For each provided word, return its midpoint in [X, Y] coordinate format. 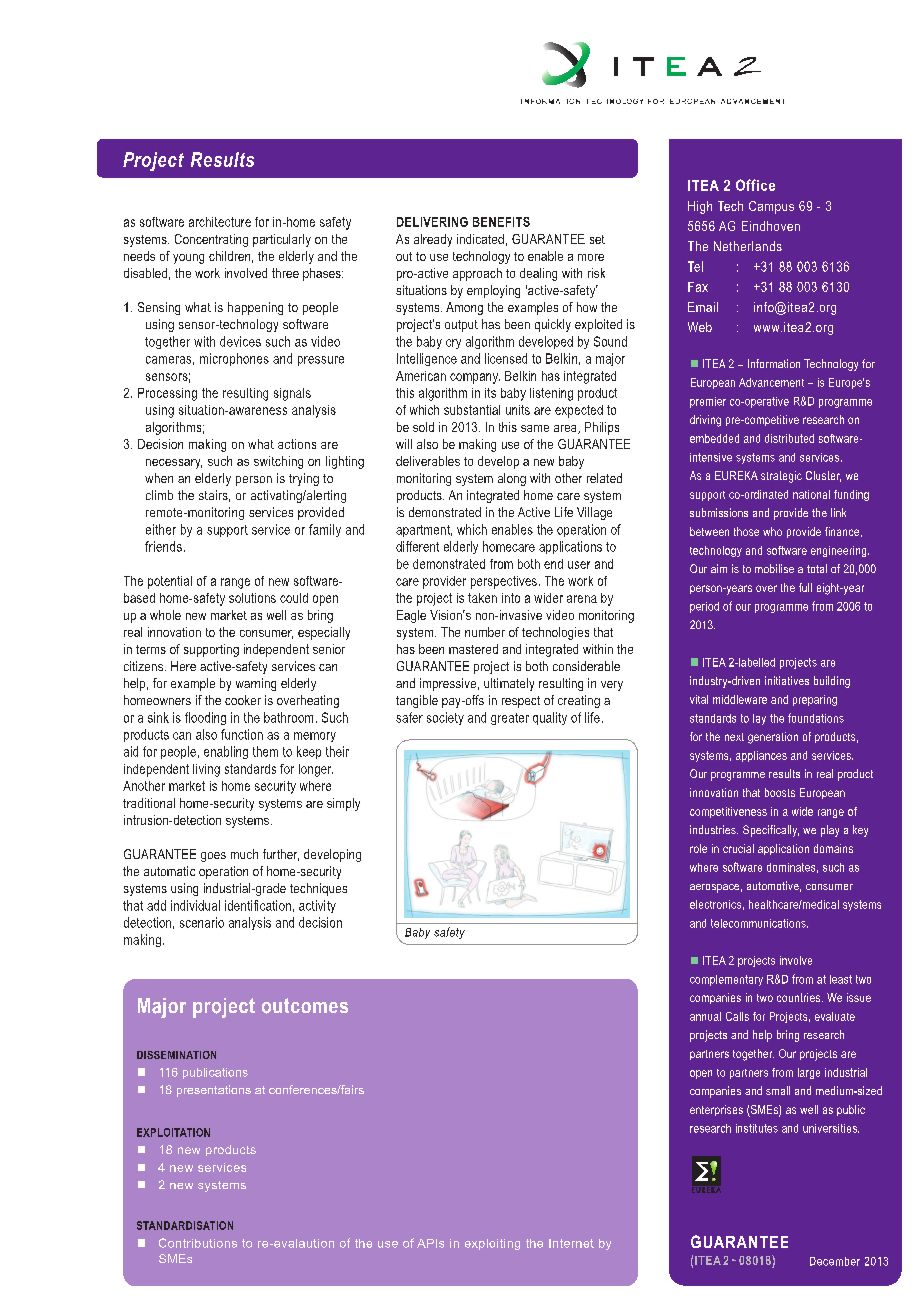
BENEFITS [501, 222]
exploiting [492, 1244]
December [835, 1261]
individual [195, 905]
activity [317, 906]
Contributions [198, 1243]
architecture [220, 222]
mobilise [774, 568]
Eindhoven [771, 226]
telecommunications [759, 923]
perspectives [504, 582]
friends [163, 546]
